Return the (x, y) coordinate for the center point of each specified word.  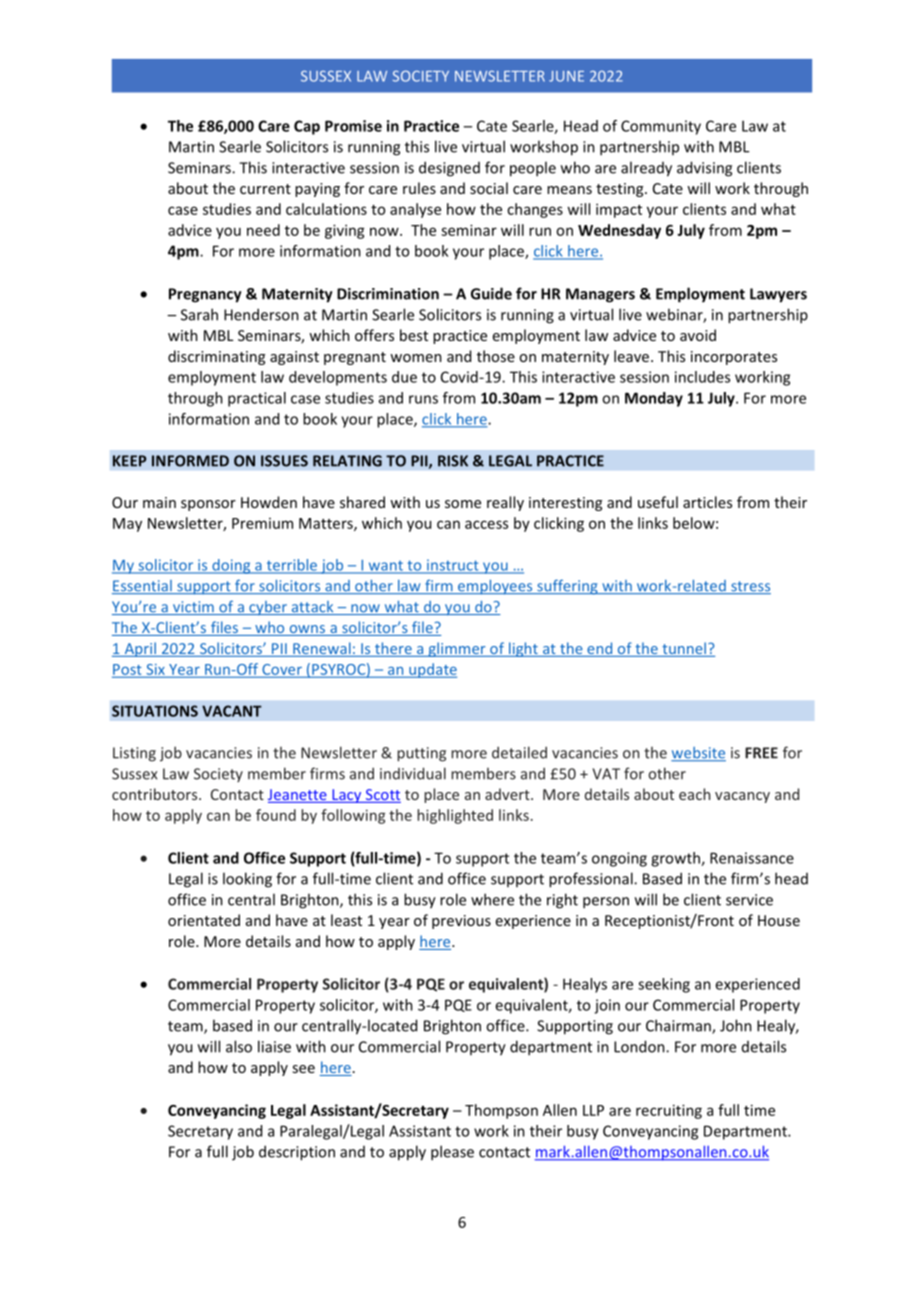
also (239, 1046)
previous (461, 922)
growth (676, 859)
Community (661, 127)
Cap (307, 127)
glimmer (457, 649)
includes (702, 377)
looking (247, 880)
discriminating (216, 357)
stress (750, 587)
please (452, 1153)
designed (449, 169)
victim (193, 608)
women (416, 358)
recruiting (669, 1111)
